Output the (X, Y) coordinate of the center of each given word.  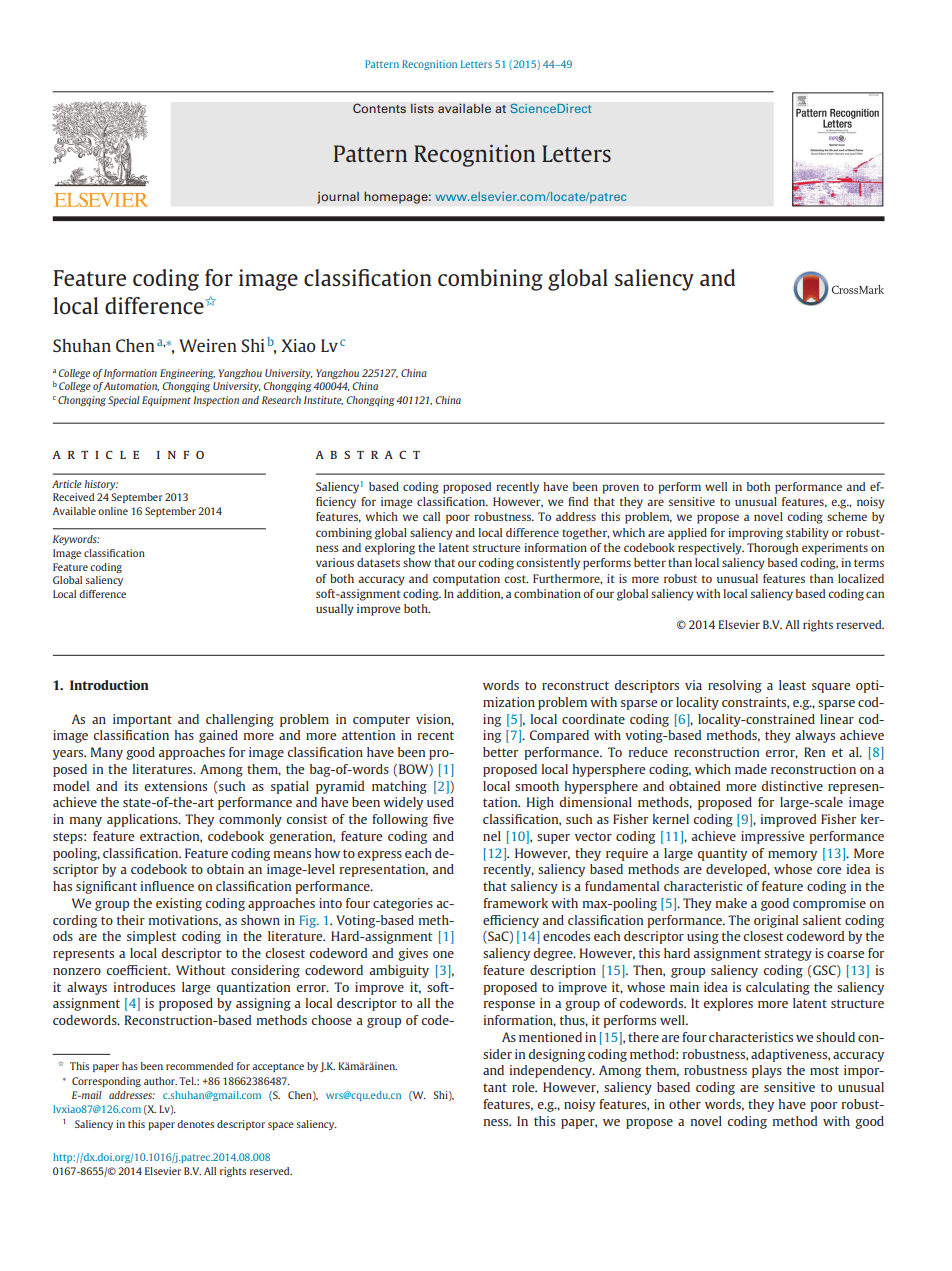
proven (620, 489)
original (776, 921)
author (160, 1081)
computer (381, 721)
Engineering (187, 374)
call (431, 516)
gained (218, 736)
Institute (323, 400)
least (792, 685)
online (113, 511)
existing (179, 904)
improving (755, 534)
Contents (379, 108)
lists (422, 108)
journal (338, 198)
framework (515, 903)
